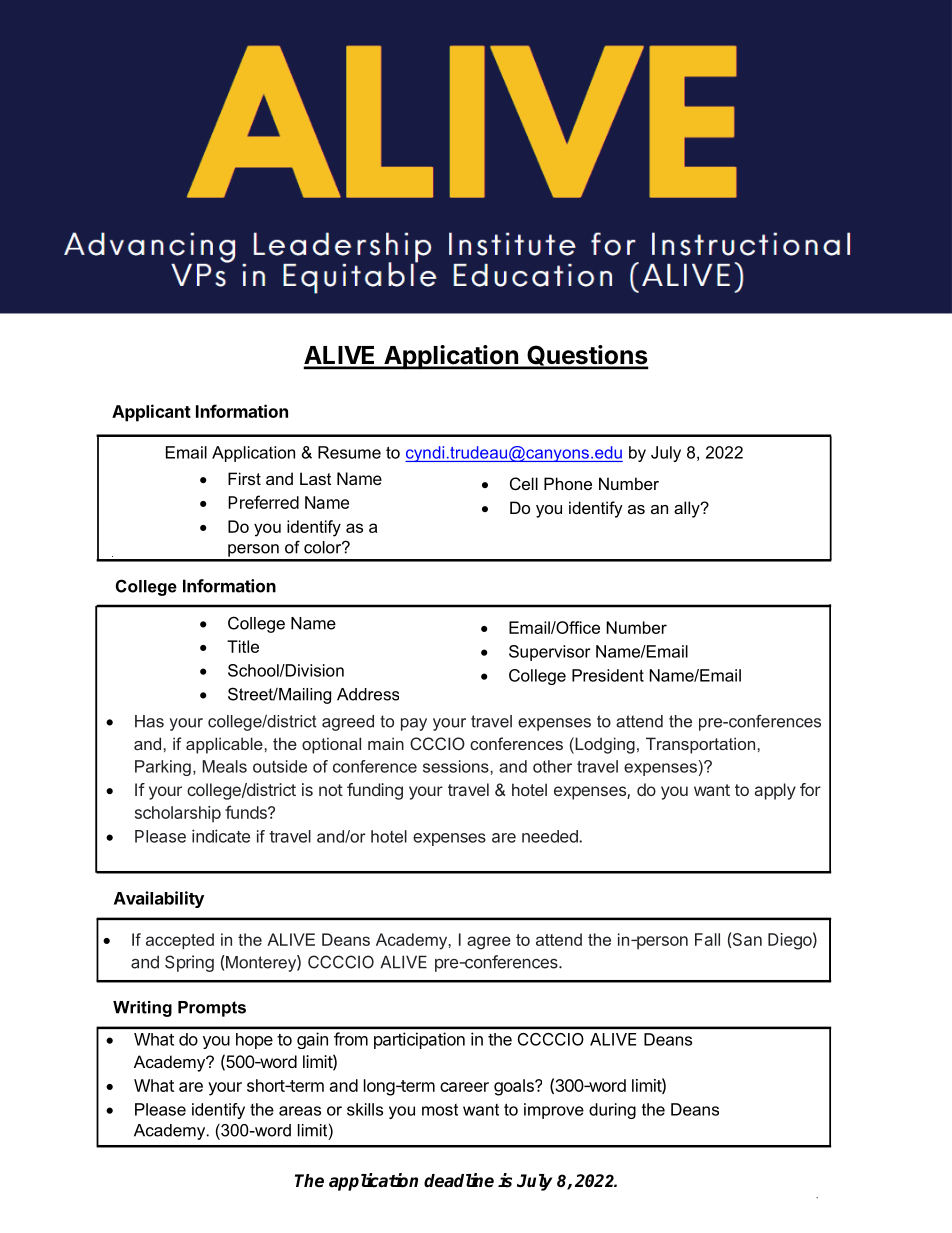  I want to click on during, so click(612, 1111).
